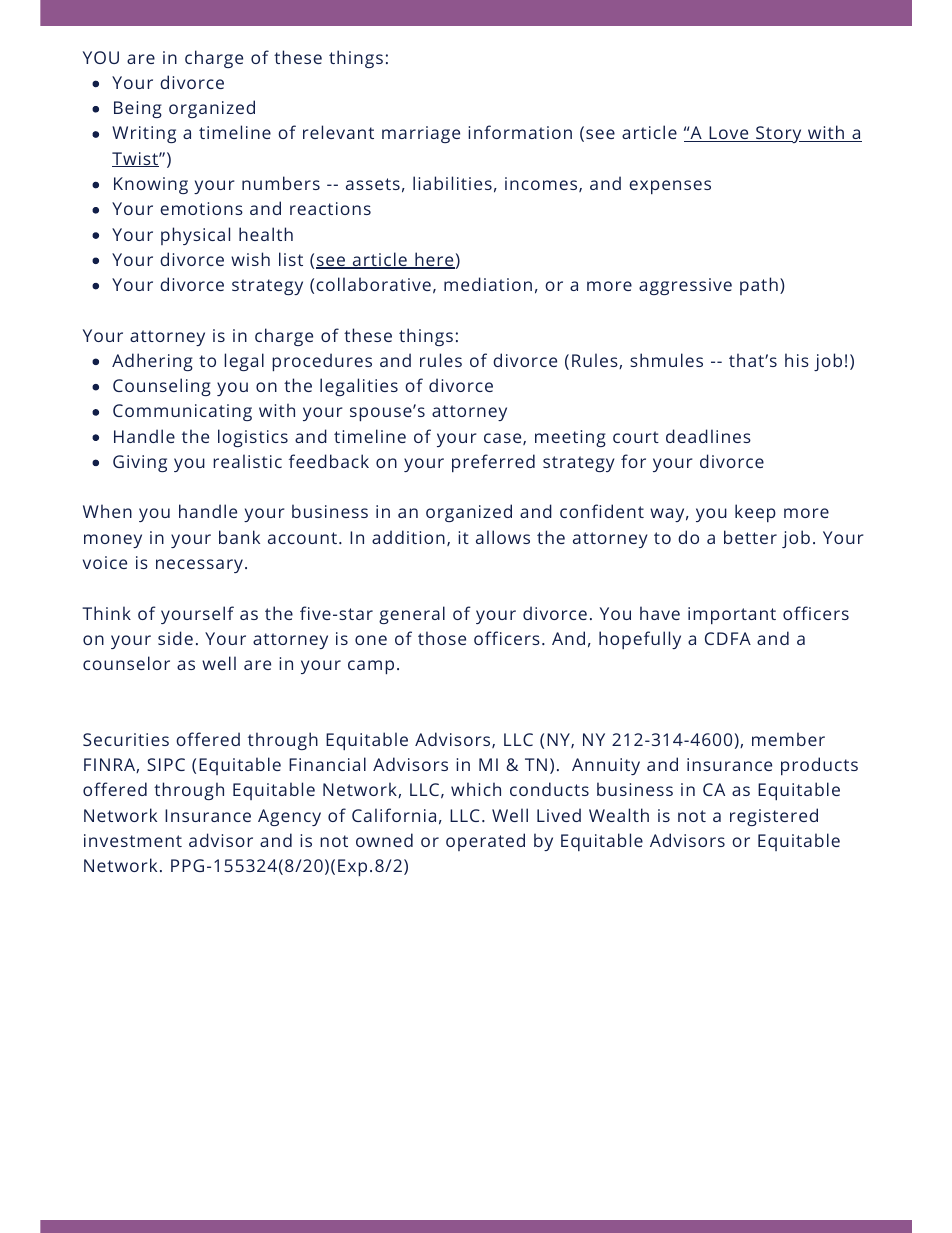 The width and height of the screenshot is (952, 1233). Describe the element at coordinates (732, 615) in the screenshot. I see `important` at that location.
